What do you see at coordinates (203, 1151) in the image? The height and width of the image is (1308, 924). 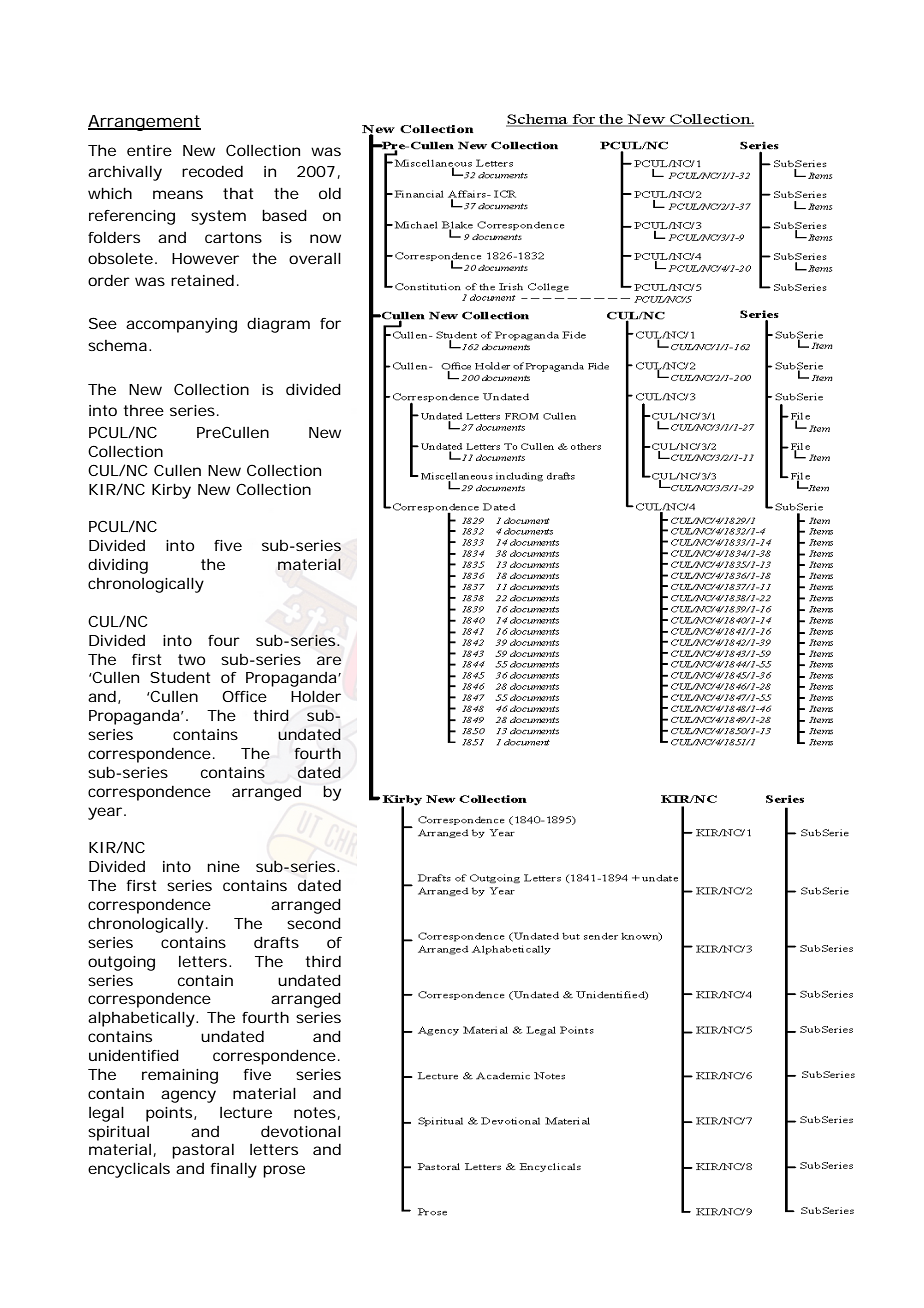 I see `pastoral` at bounding box center [203, 1151].
